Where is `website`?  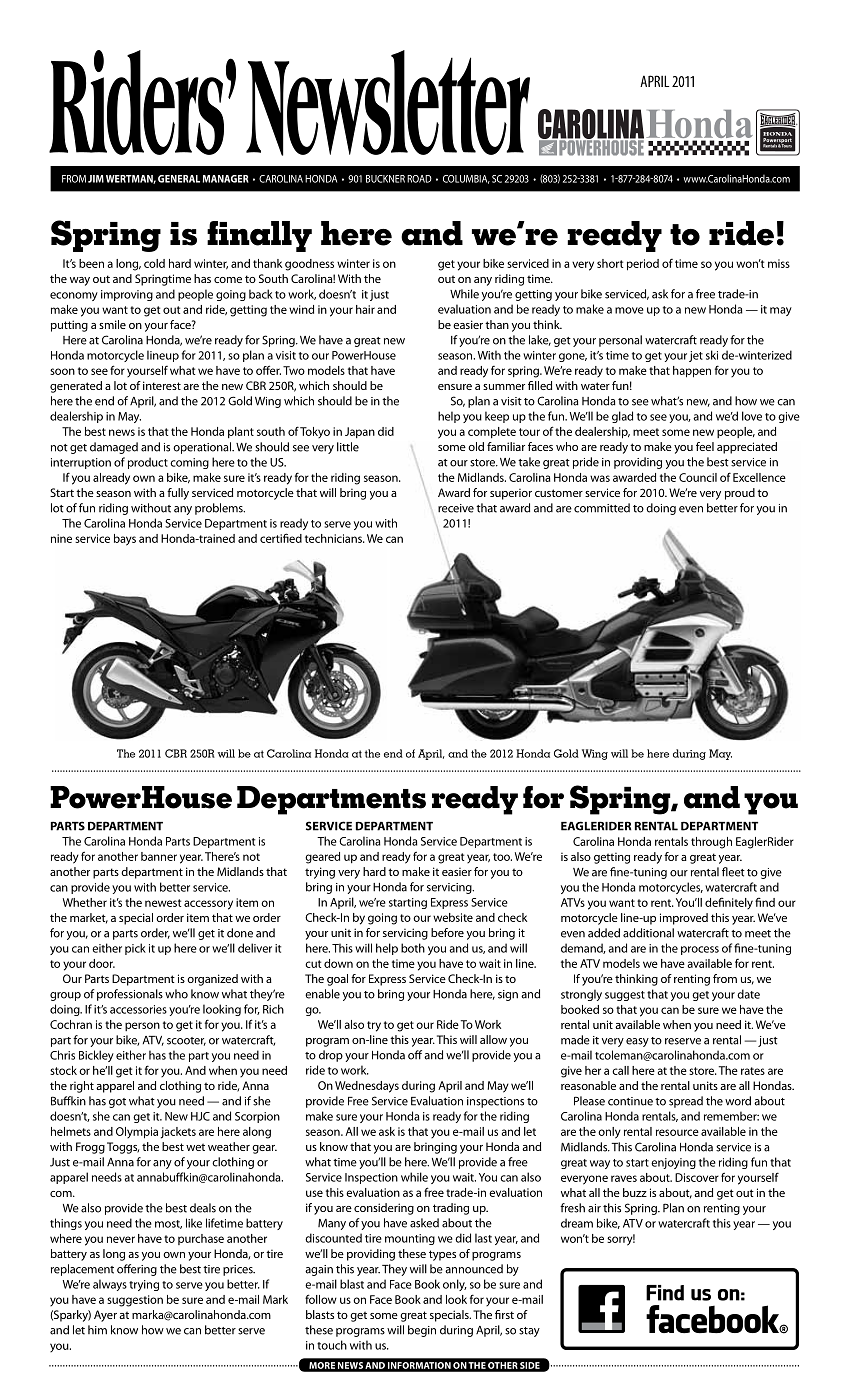
website is located at coordinates (453, 917).
